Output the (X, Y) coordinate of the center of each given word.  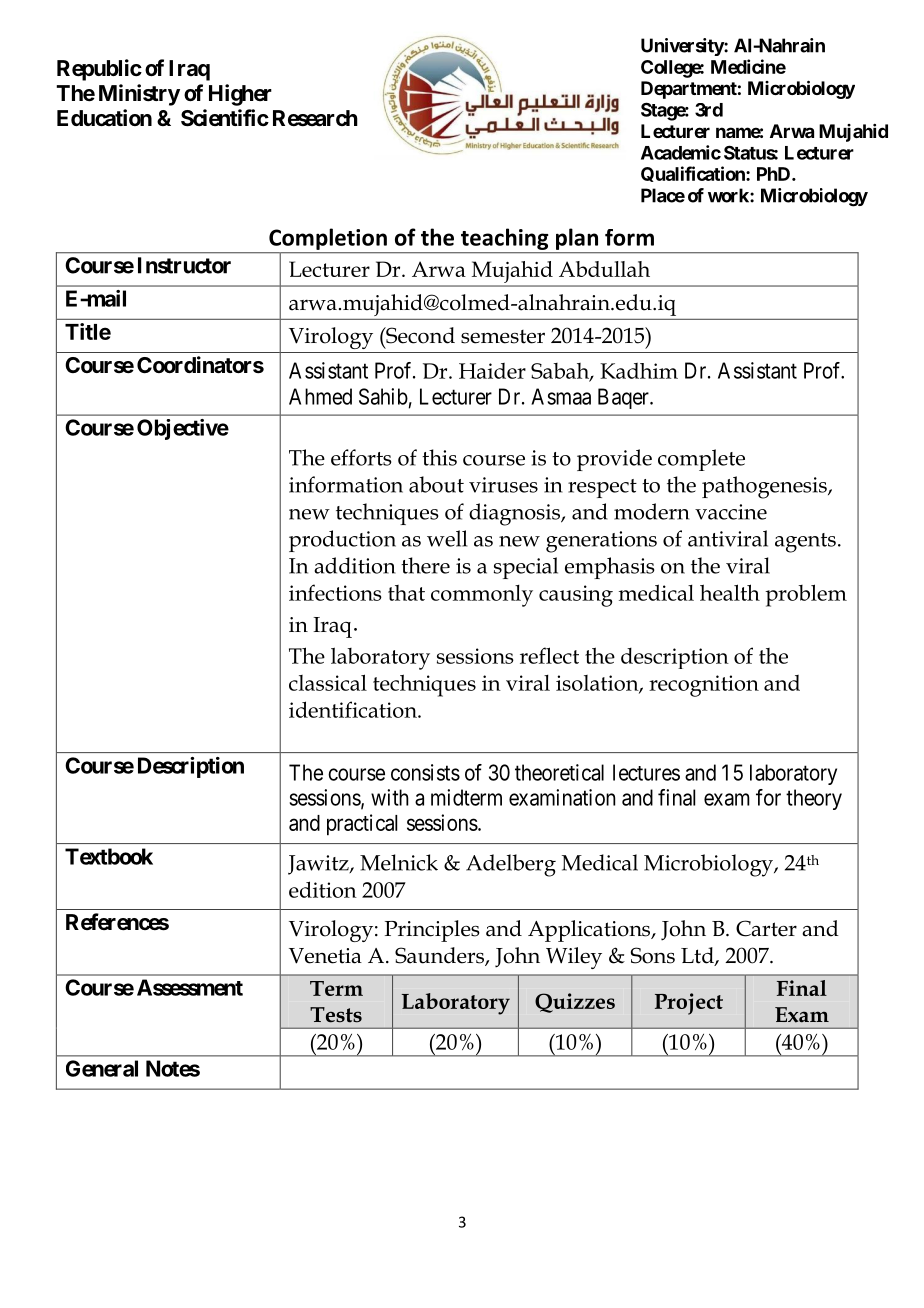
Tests (336, 1015)
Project (689, 1004)
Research (315, 118)
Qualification (694, 174)
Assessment (190, 987)
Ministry (139, 95)
